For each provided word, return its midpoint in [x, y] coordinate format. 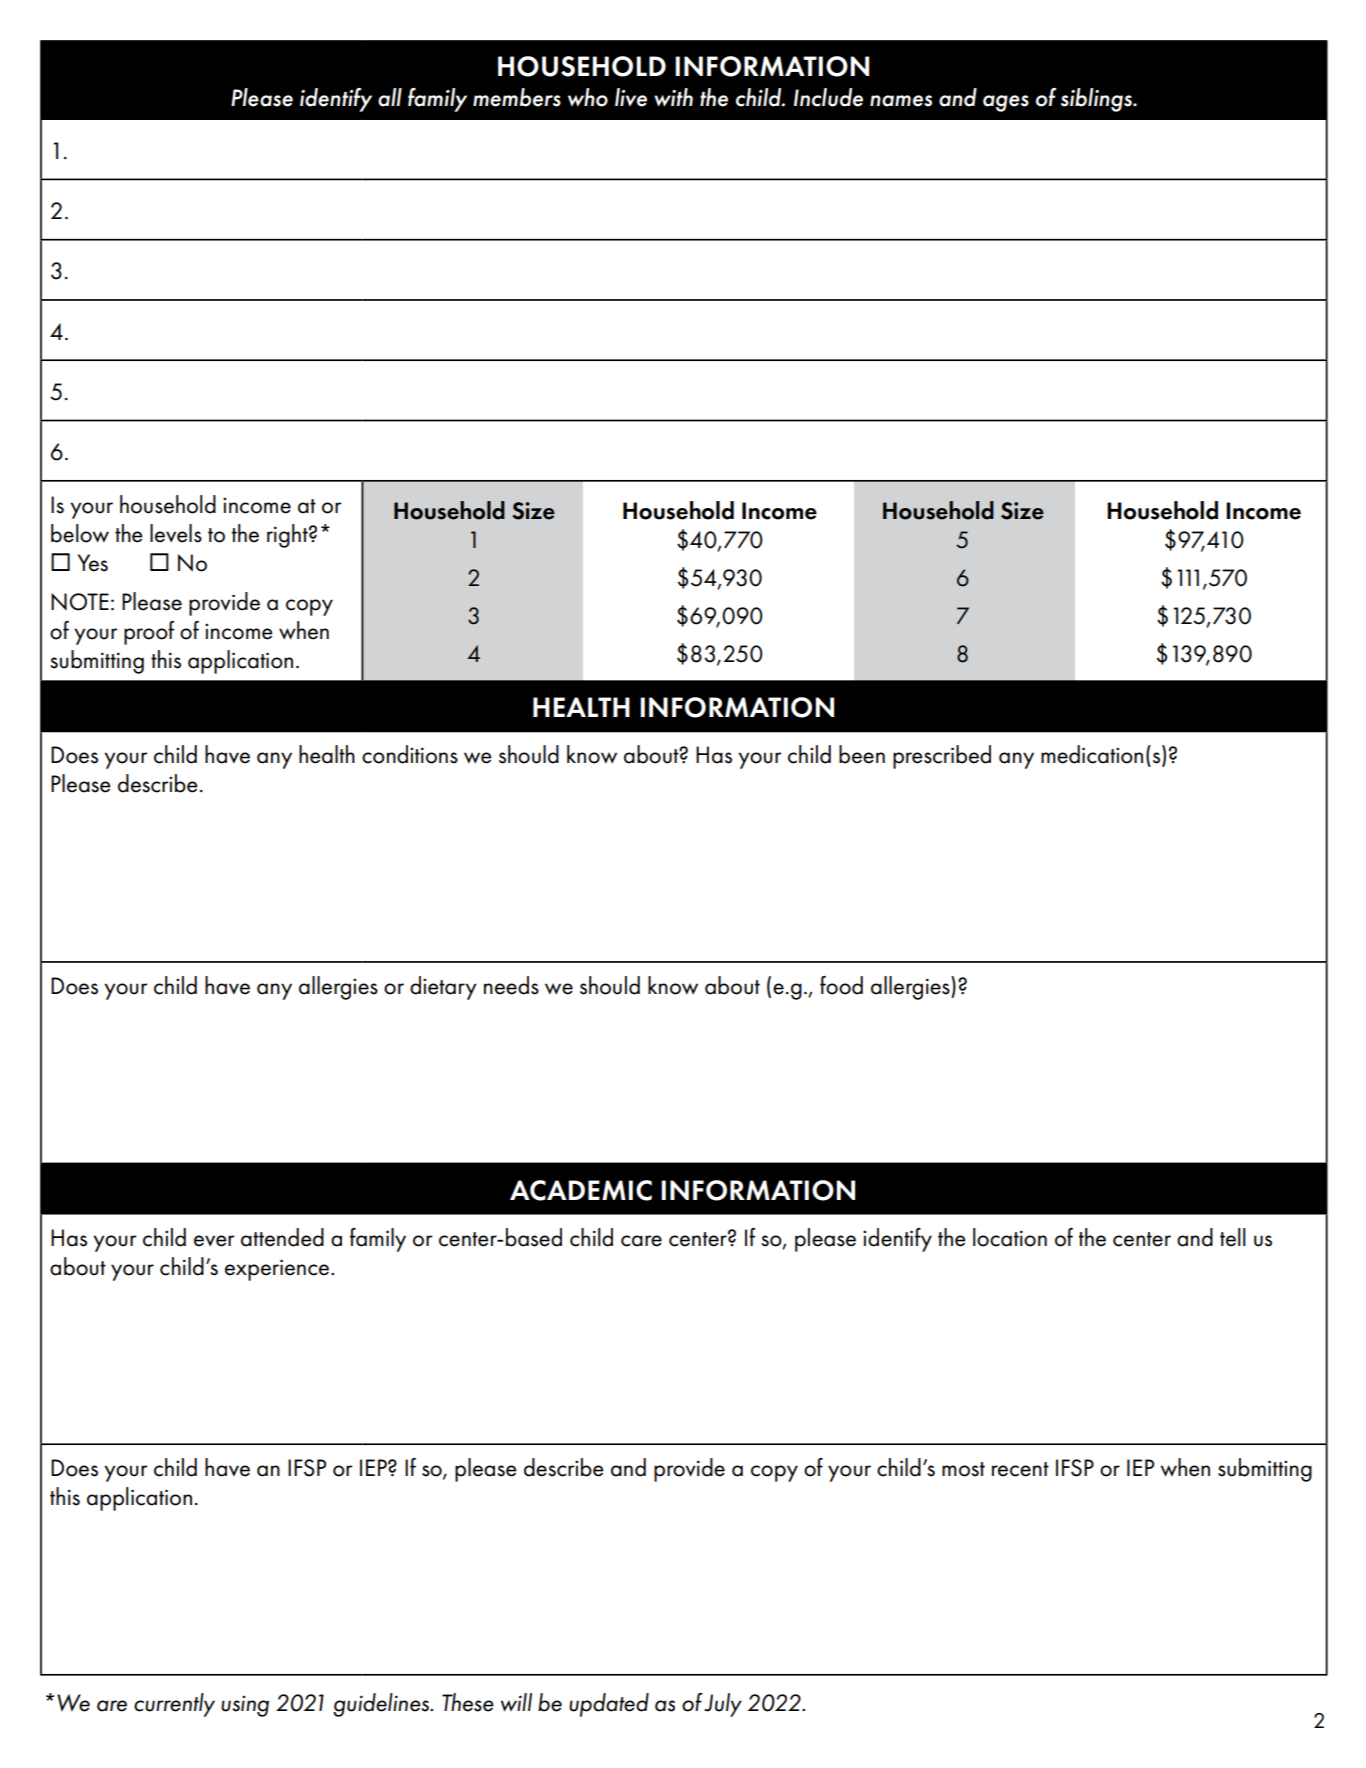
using [245, 1706]
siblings [1097, 100]
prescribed [942, 757]
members [517, 97]
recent [1020, 1469]
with [673, 97]
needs [511, 985]
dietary [443, 988]
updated [609, 1705]
